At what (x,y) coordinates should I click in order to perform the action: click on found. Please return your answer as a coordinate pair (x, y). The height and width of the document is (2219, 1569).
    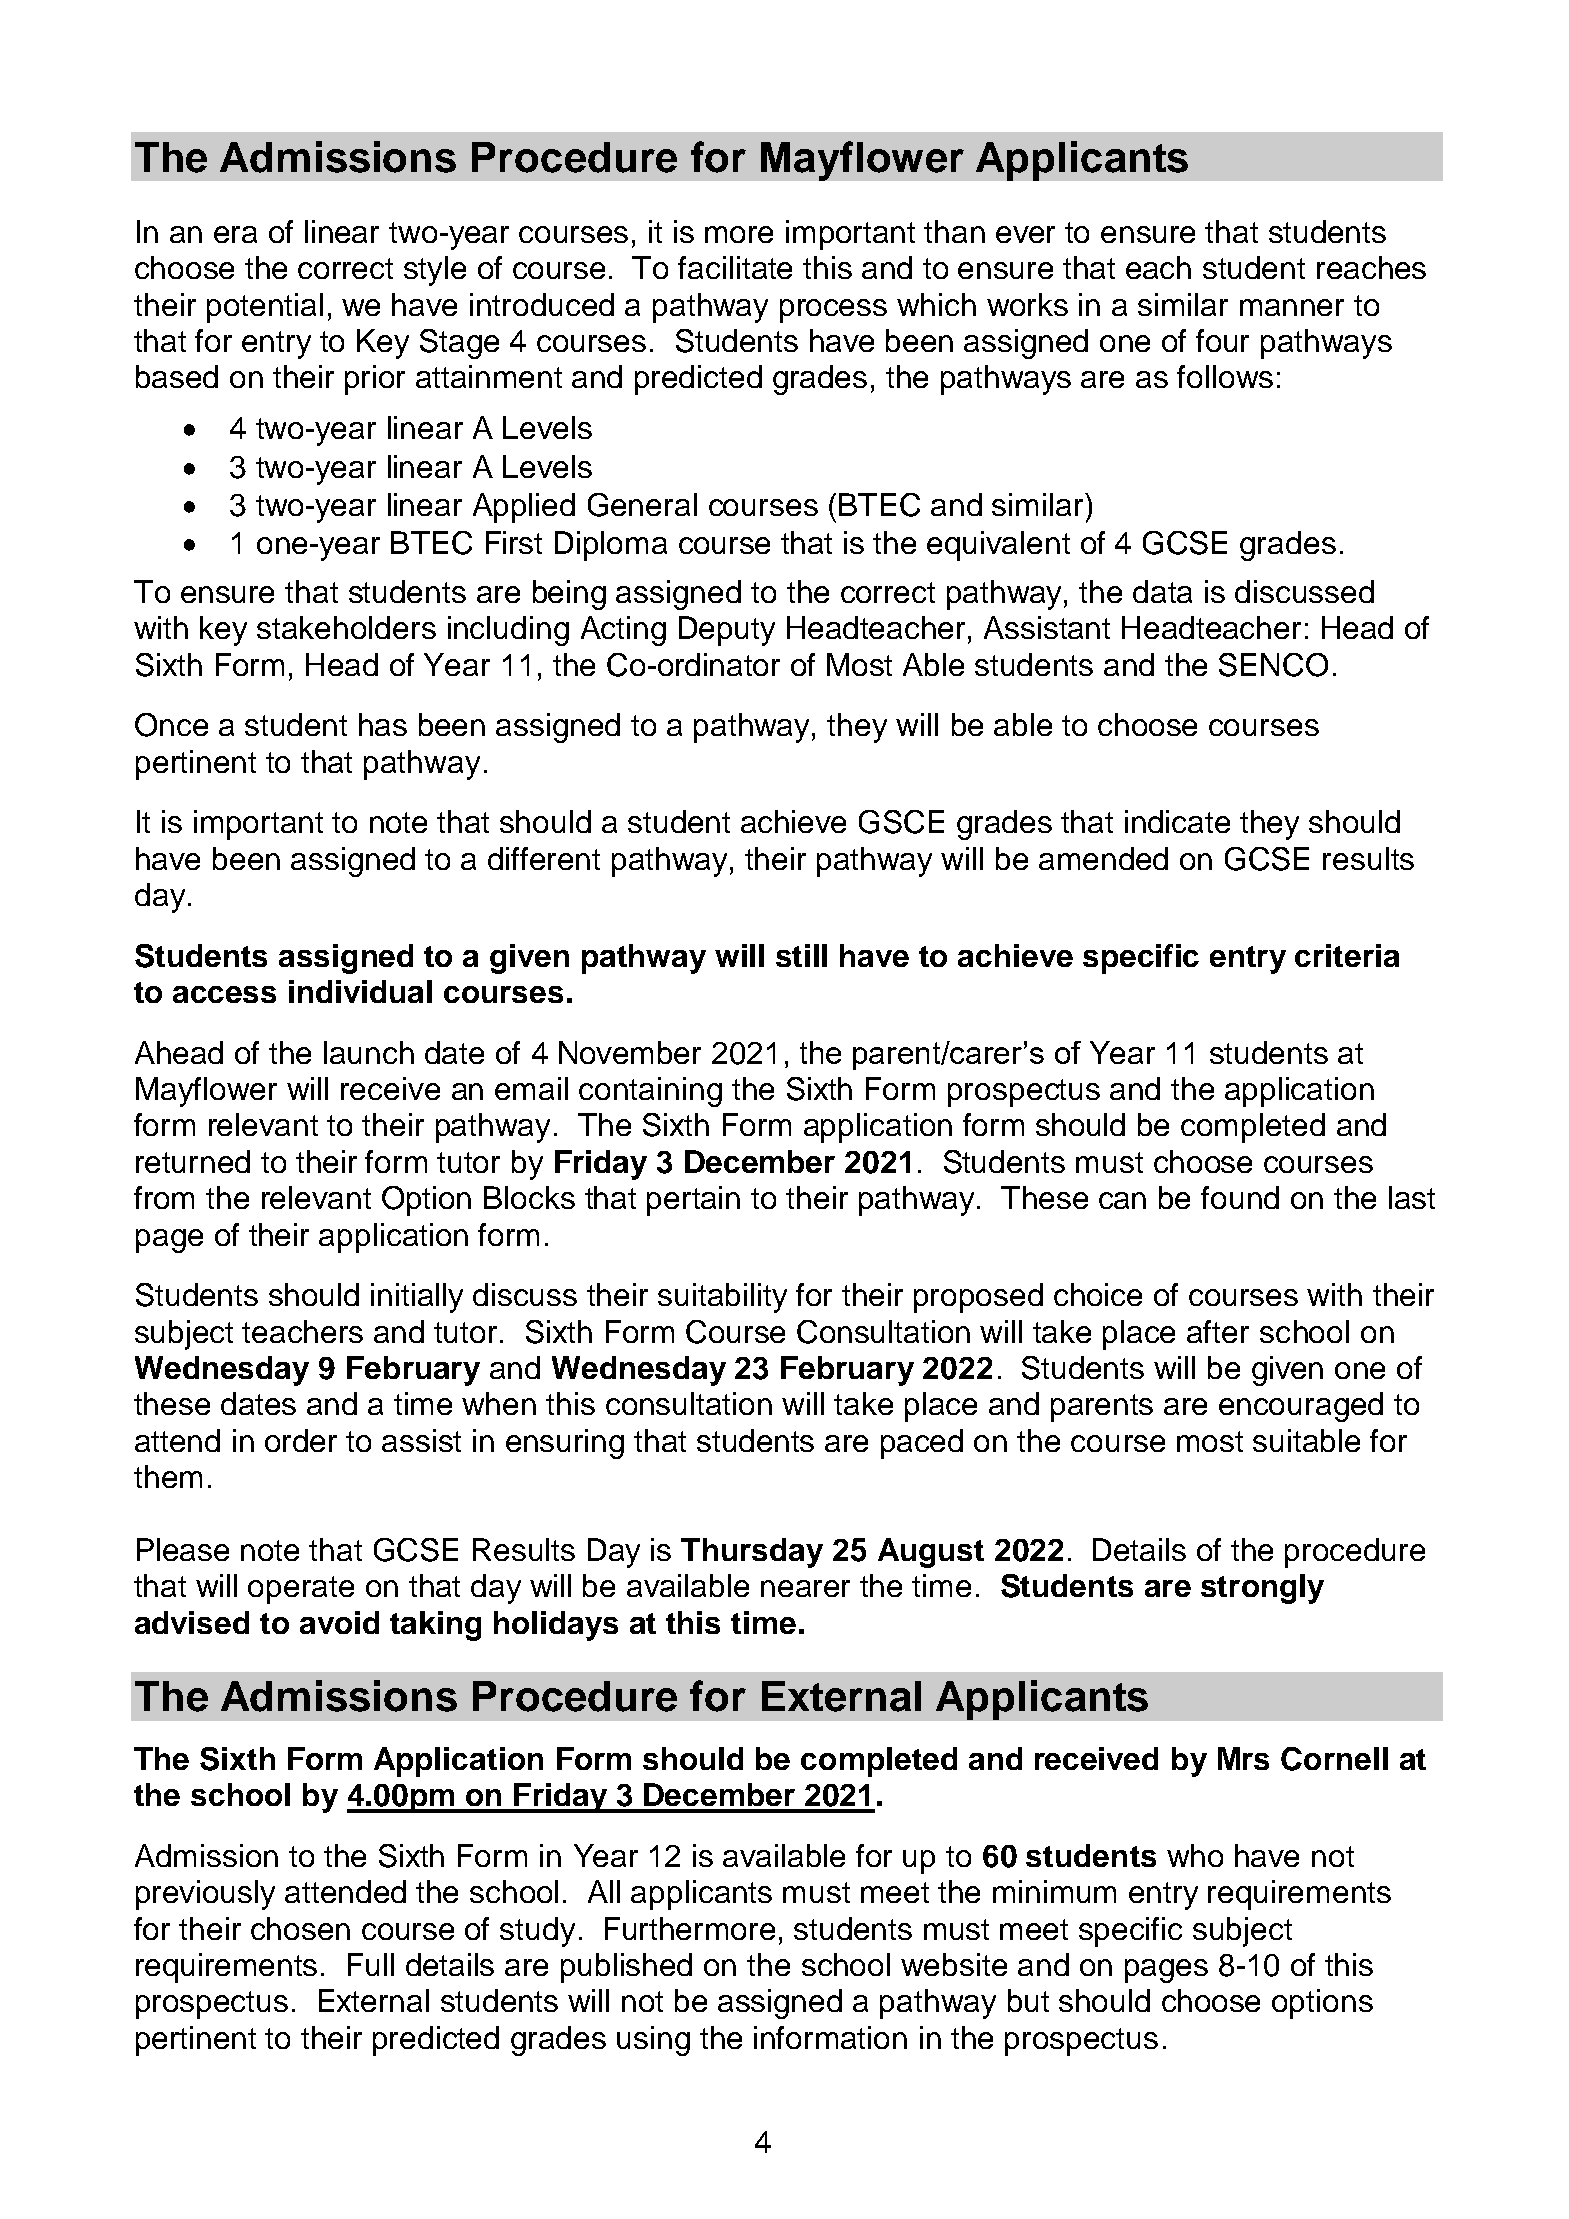
    Looking at the image, I should click on (1240, 1197).
